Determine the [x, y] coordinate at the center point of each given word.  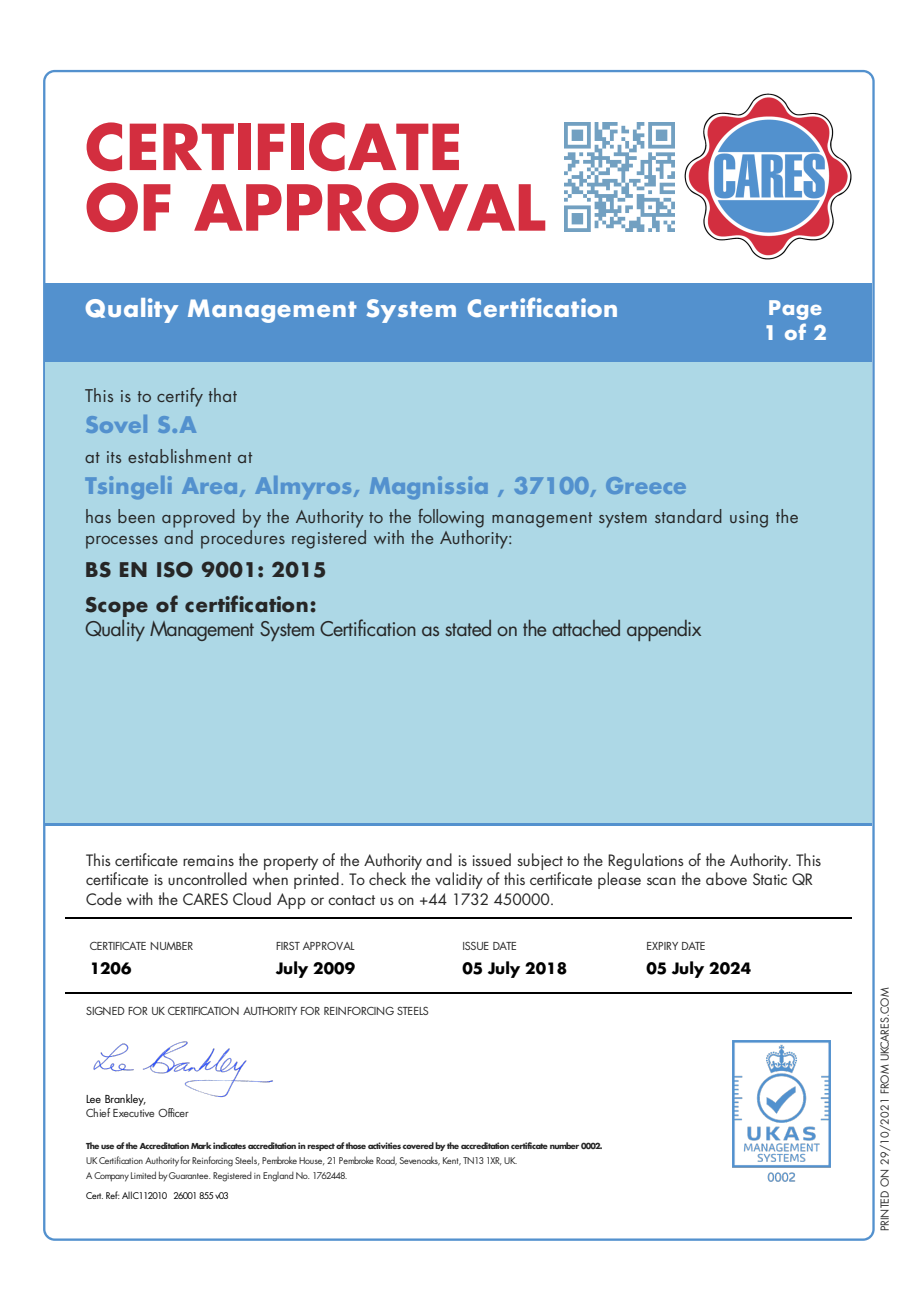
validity [459, 880]
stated [468, 628]
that [223, 395]
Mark [201, 1145]
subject [540, 861]
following [451, 518]
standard [688, 516]
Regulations [646, 861]
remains [208, 860]
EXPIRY [662, 946]
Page [795, 310]
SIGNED [105, 1011]
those [355, 1145]
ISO [175, 570]
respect [321, 1147]
